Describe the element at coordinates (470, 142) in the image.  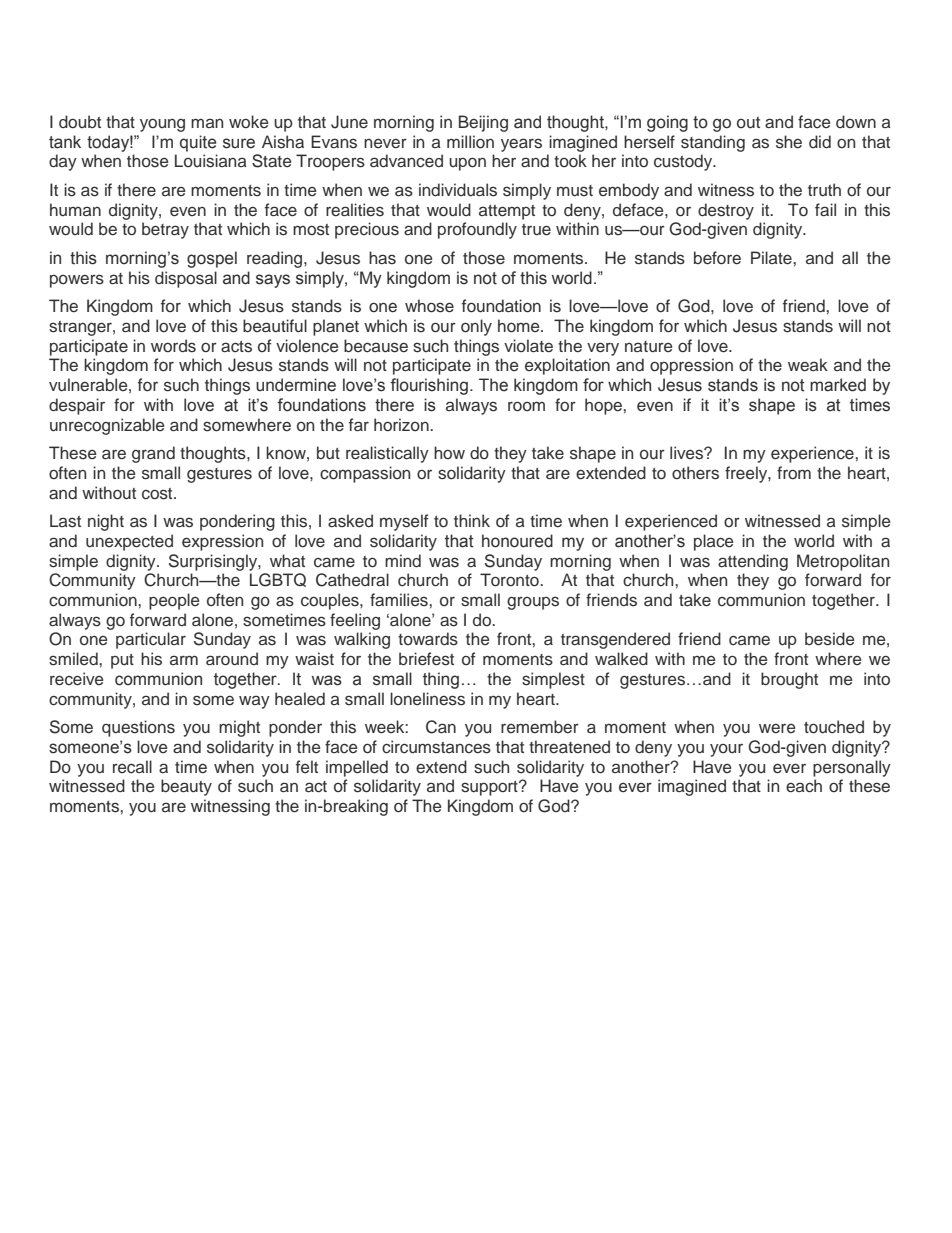
I see `million` at that location.
